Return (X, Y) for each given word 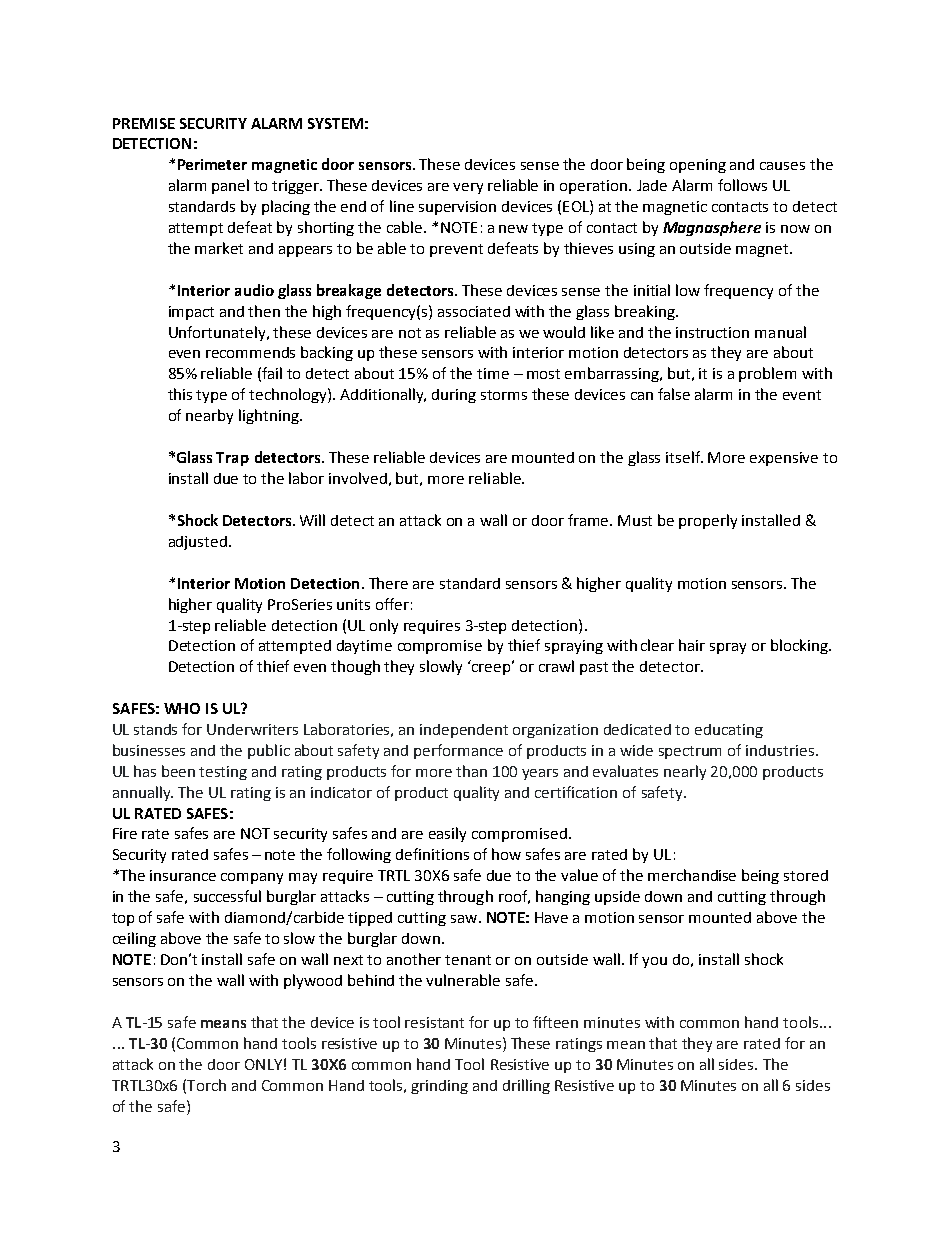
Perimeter (212, 164)
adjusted (198, 543)
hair (692, 645)
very (468, 188)
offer (392, 604)
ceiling (134, 939)
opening (698, 166)
